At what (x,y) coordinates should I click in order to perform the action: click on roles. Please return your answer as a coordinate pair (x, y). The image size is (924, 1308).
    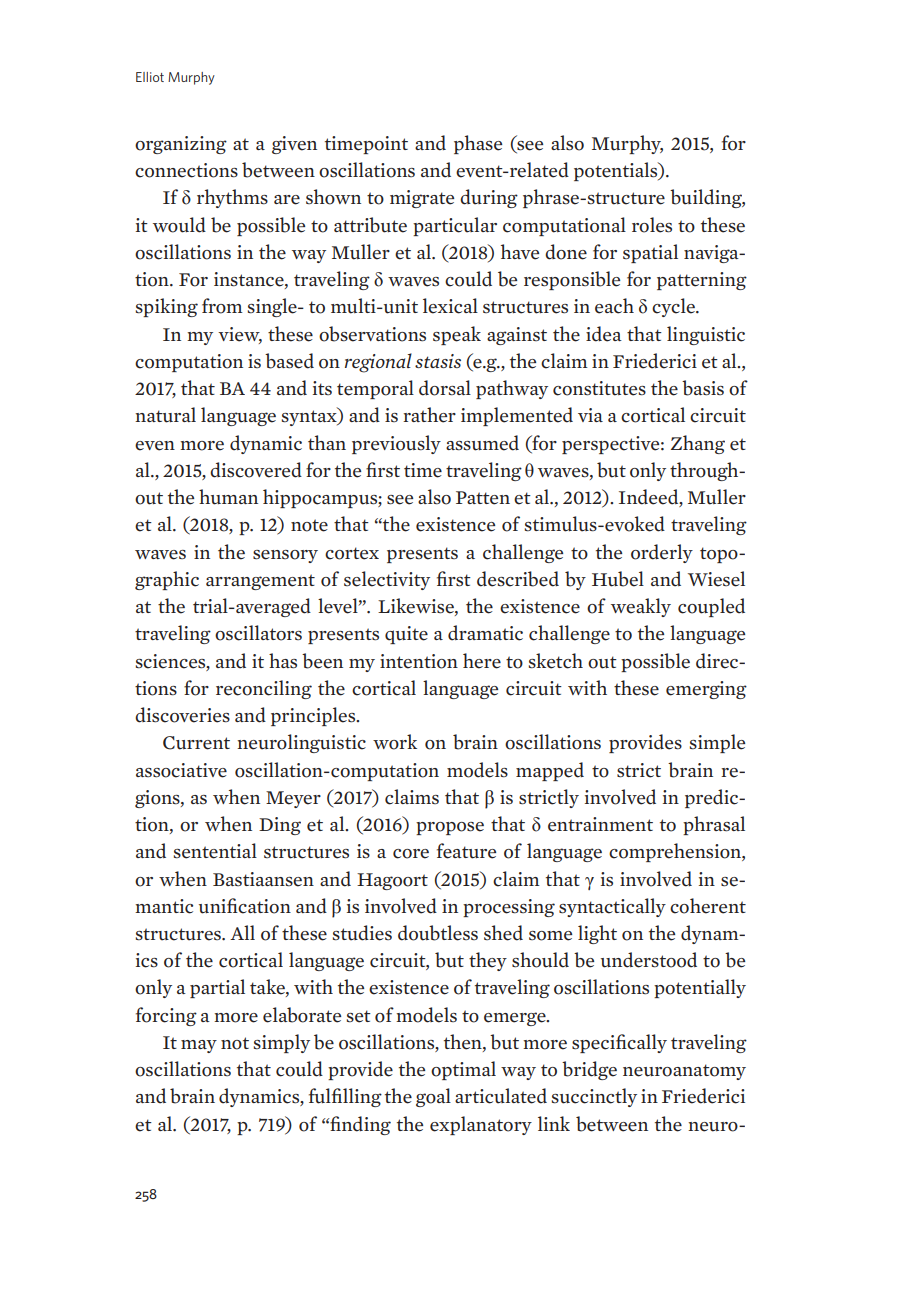
    Looking at the image, I should click on (652, 225).
